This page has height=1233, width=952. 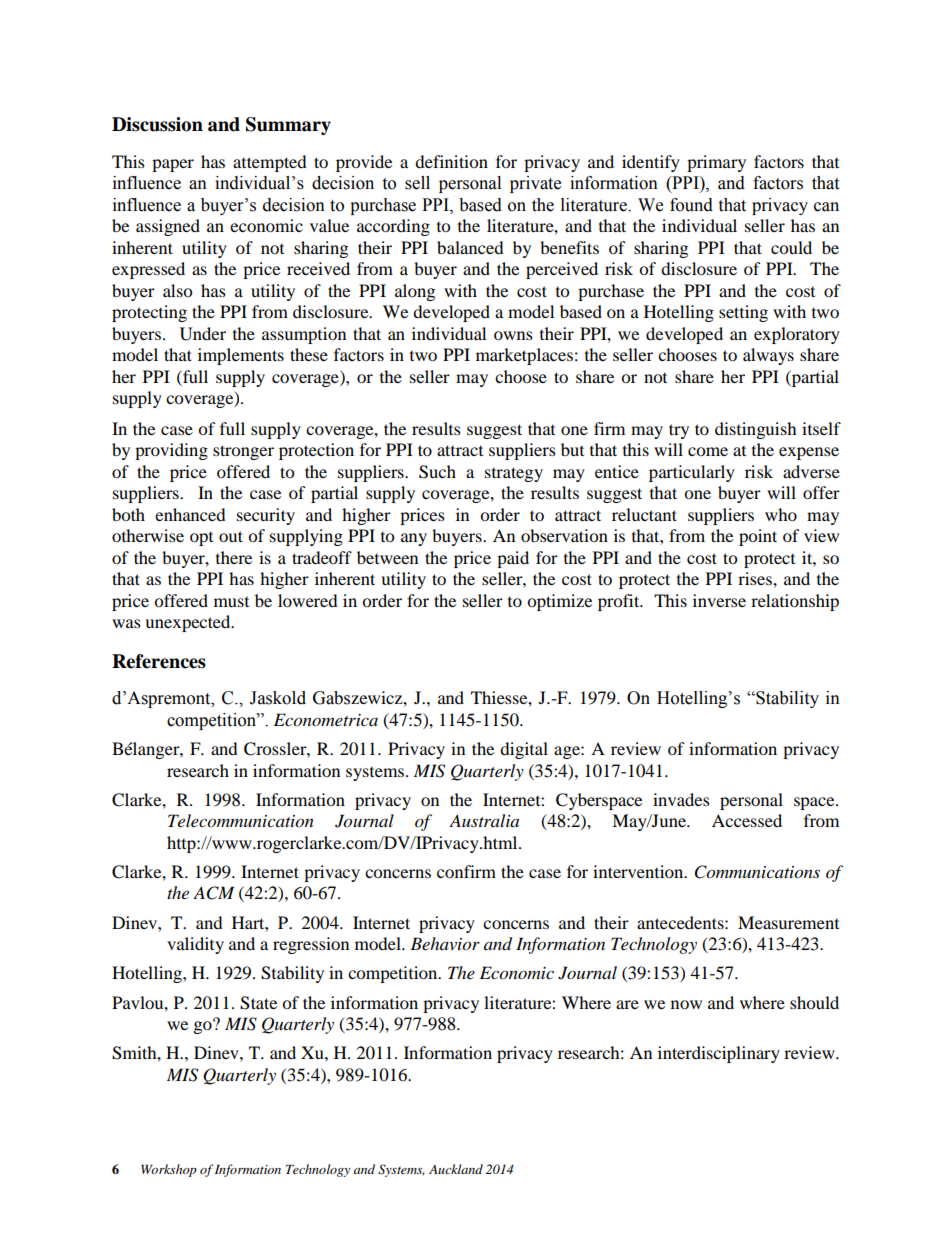 What do you see at coordinates (451, 161) in the page?
I see `definition` at bounding box center [451, 161].
